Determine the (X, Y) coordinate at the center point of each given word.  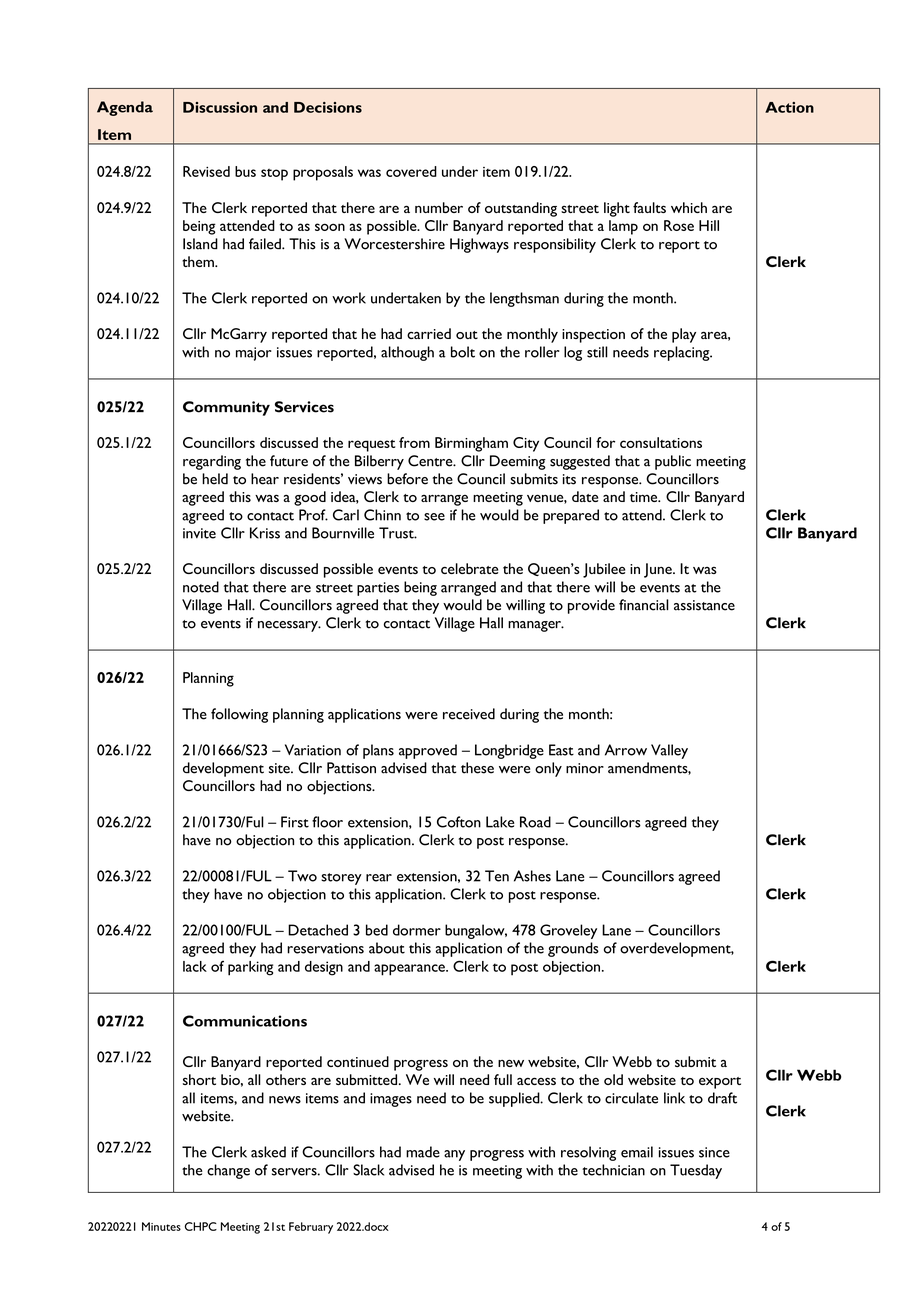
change (228, 1171)
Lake (500, 822)
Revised (206, 171)
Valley (669, 751)
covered (411, 171)
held (215, 479)
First (295, 822)
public (673, 462)
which (689, 207)
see (434, 517)
